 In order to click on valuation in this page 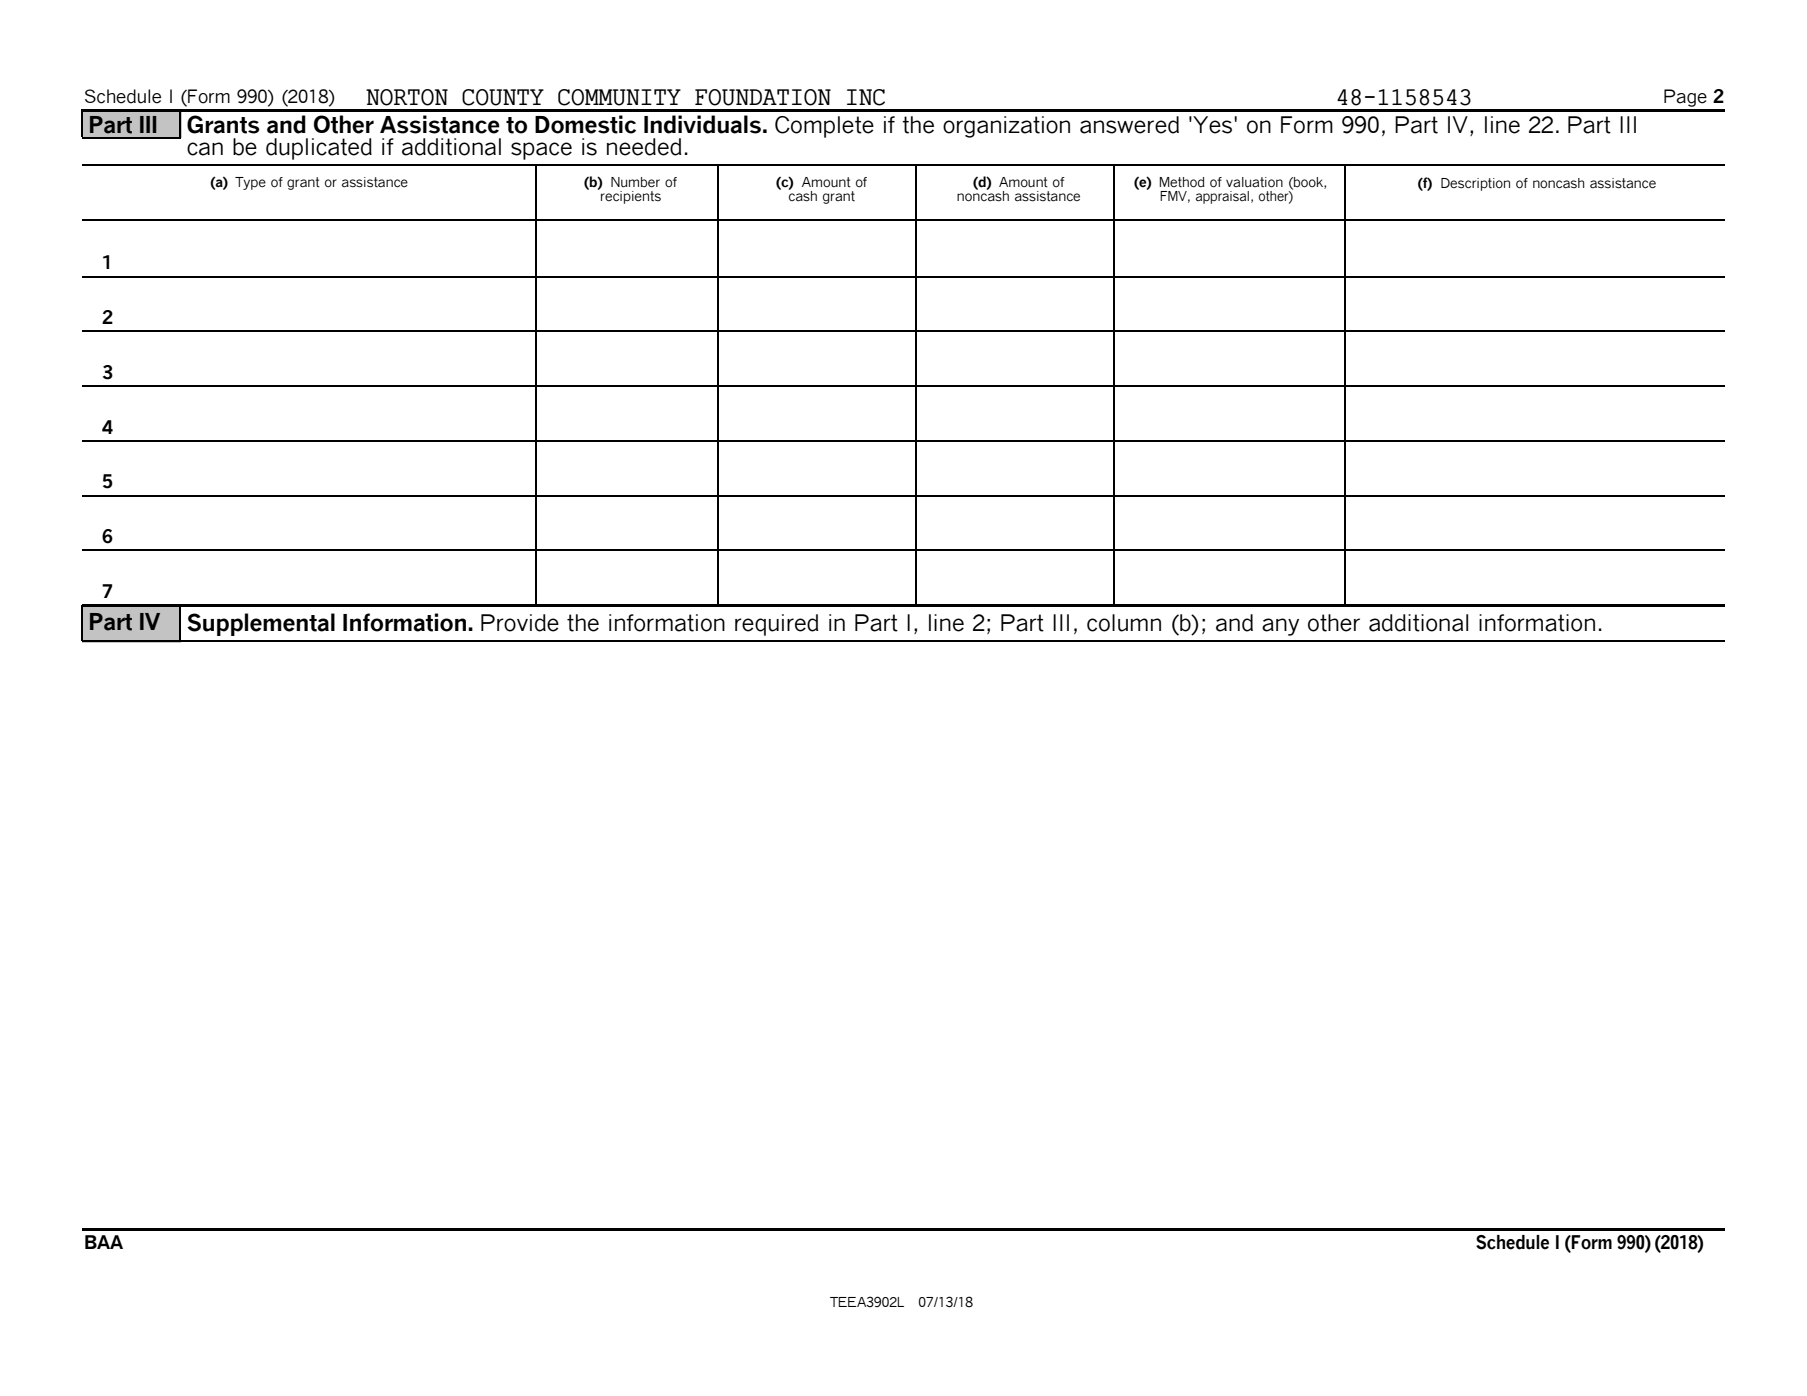, I will do `click(1254, 182)`.
